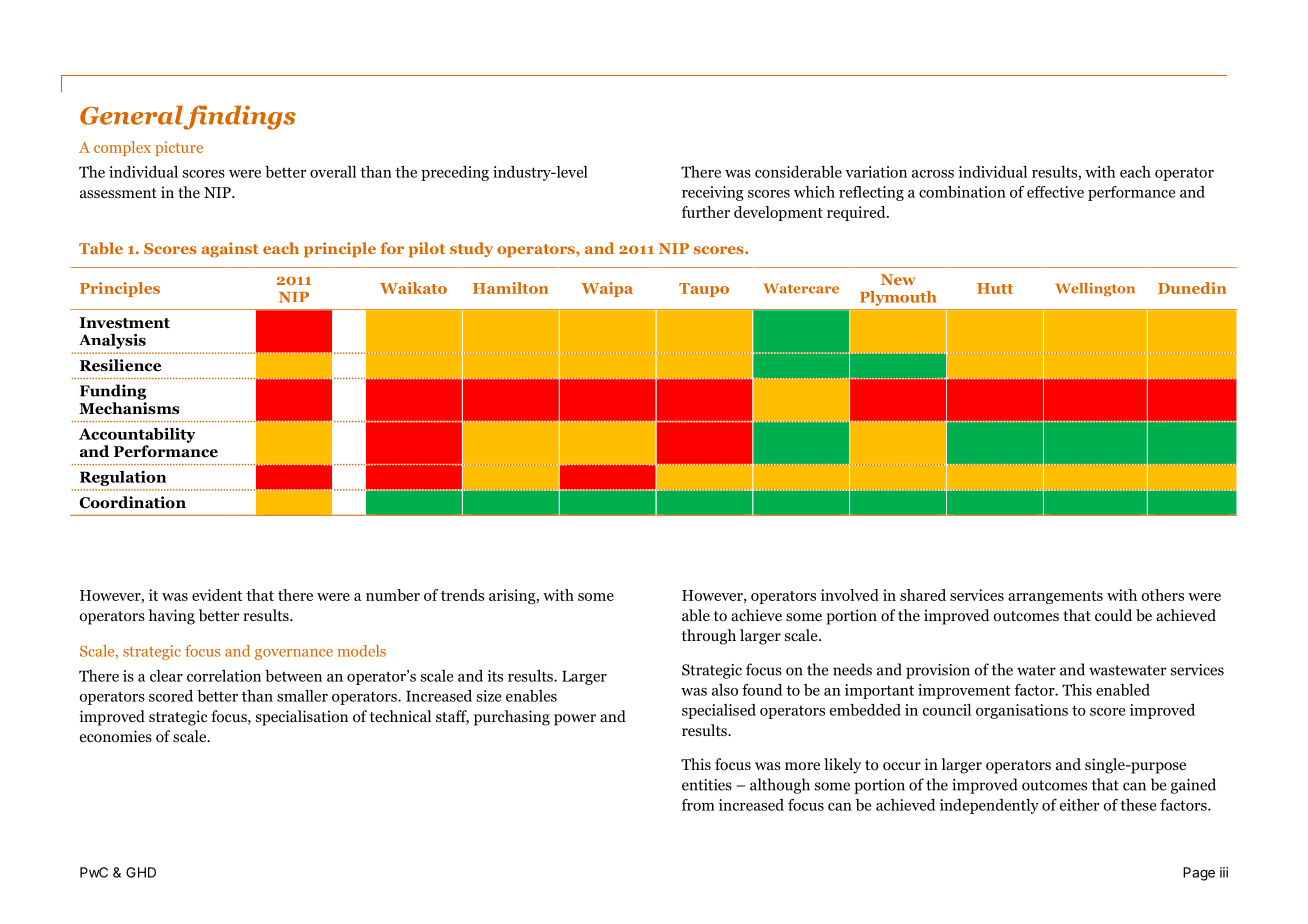 Image resolution: width=1308 pixels, height=924 pixels. Describe the element at coordinates (713, 193) in the document. I see `receiving` at that location.
